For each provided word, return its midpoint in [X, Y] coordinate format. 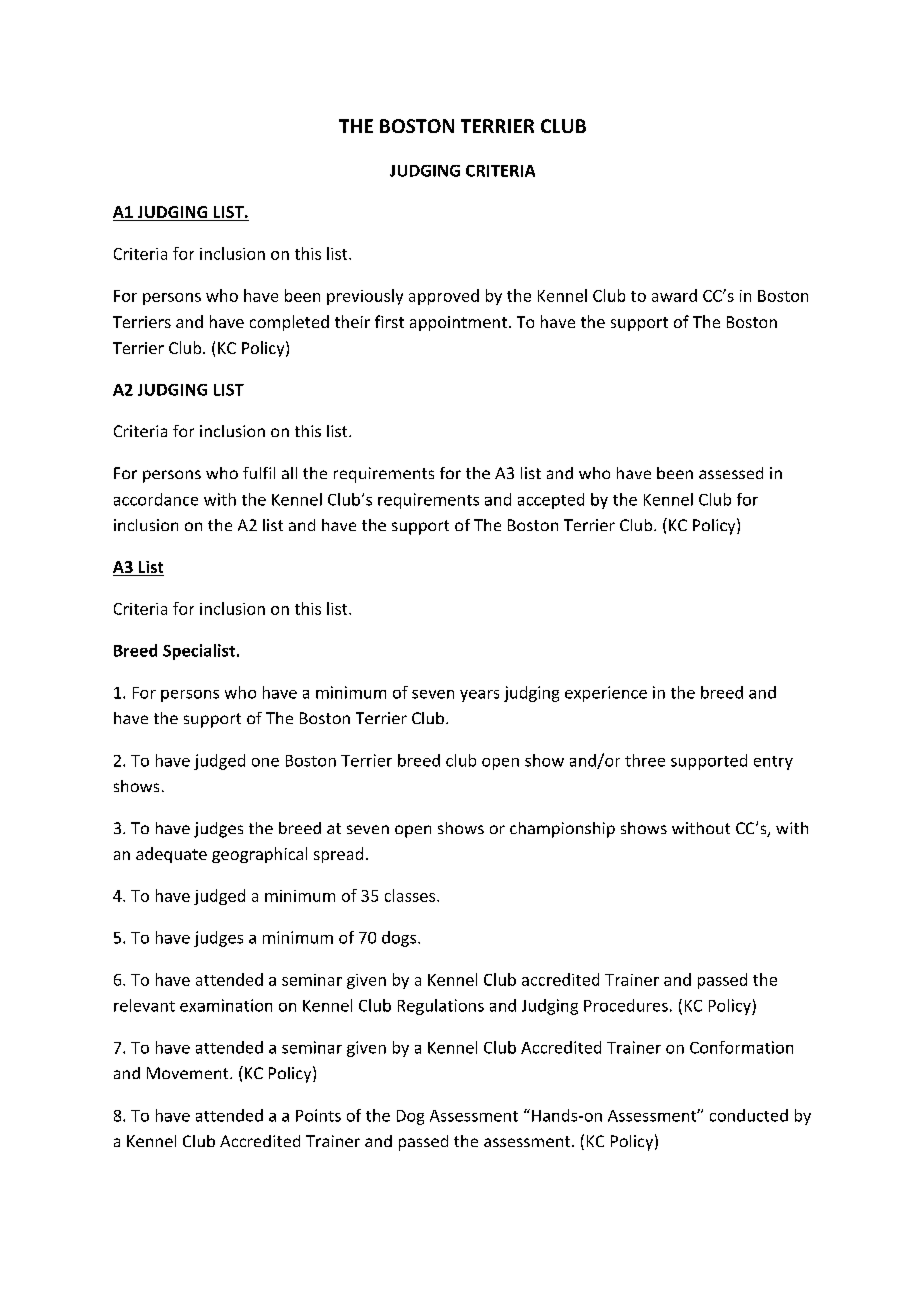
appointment [458, 323]
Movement [189, 1073]
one [265, 762]
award [674, 295]
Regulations [441, 1007]
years [479, 696]
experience [606, 694]
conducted [749, 1115]
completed [289, 323]
